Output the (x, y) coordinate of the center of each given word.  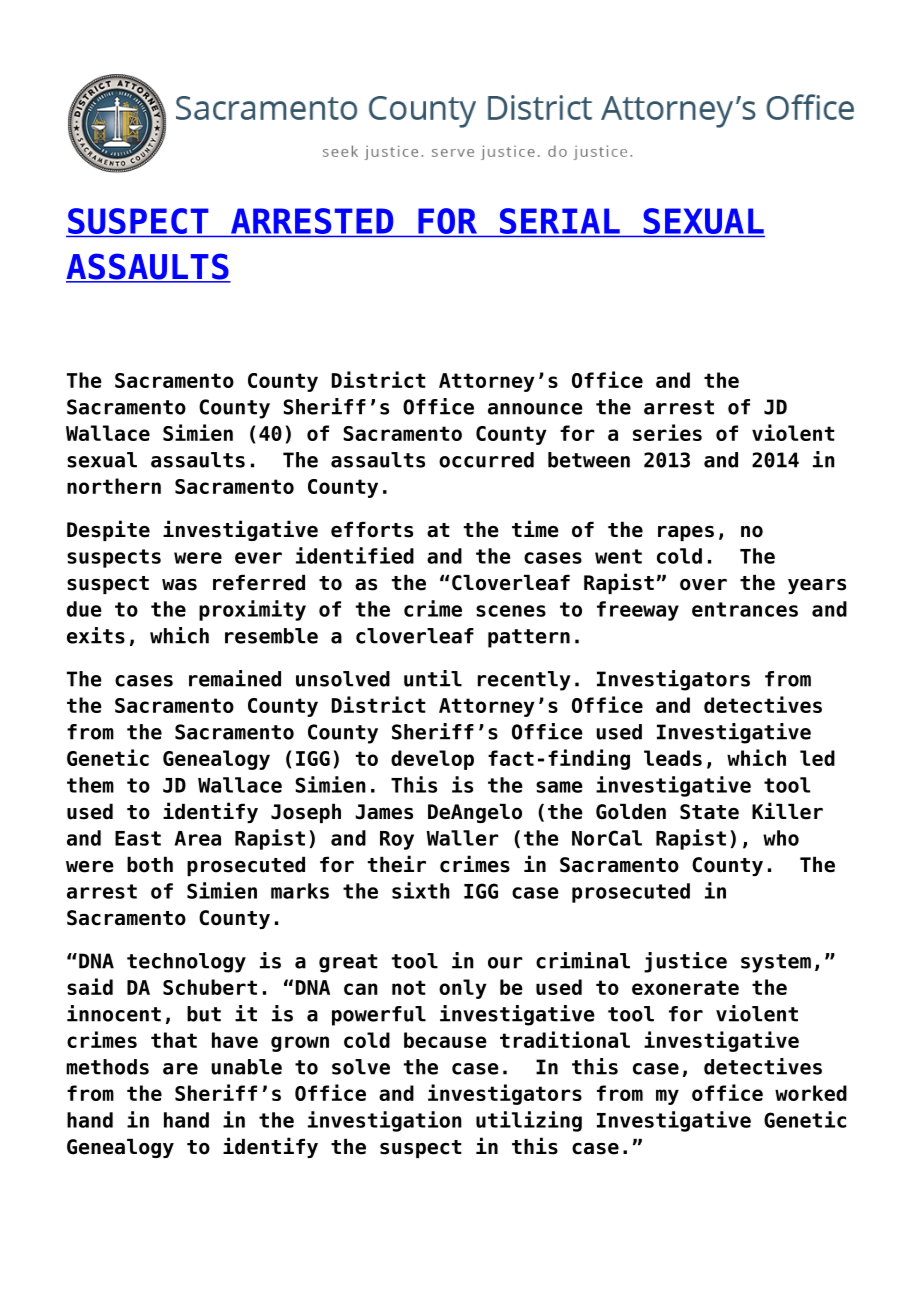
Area (198, 838)
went (618, 556)
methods (107, 1067)
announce (535, 409)
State (709, 812)
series (667, 432)
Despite (108, 530)
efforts (372, 529)
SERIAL (560, 221)
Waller (463, 838)
